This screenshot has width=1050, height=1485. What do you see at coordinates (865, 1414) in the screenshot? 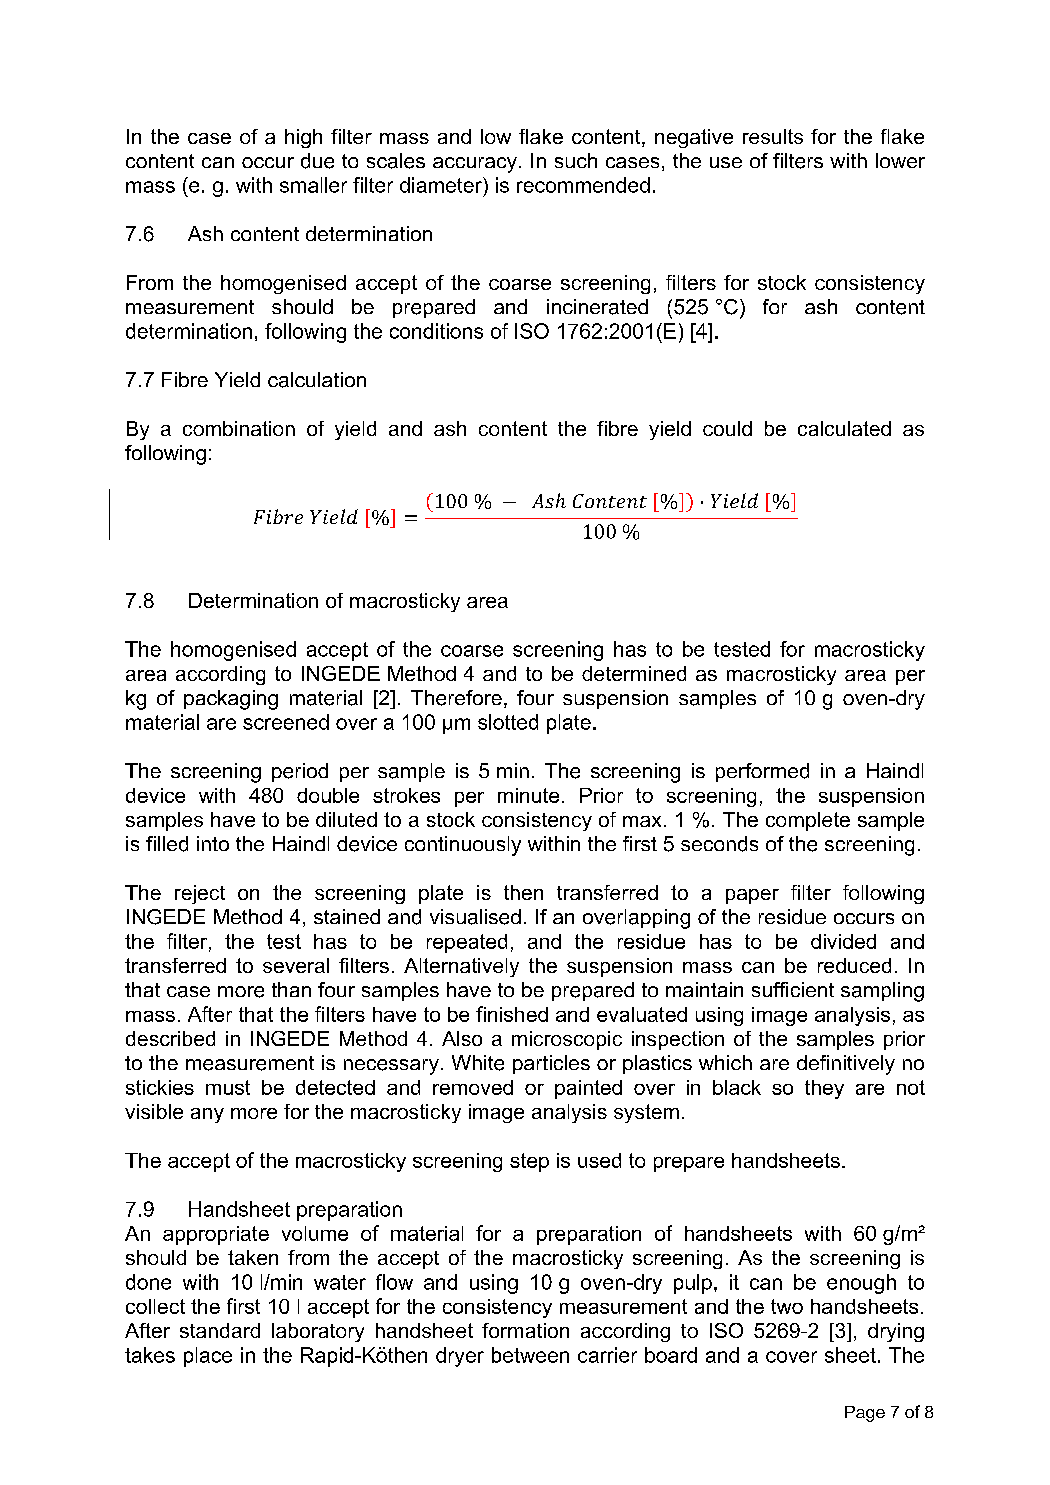
I see `Page` at bounding box center [865, 1414].
